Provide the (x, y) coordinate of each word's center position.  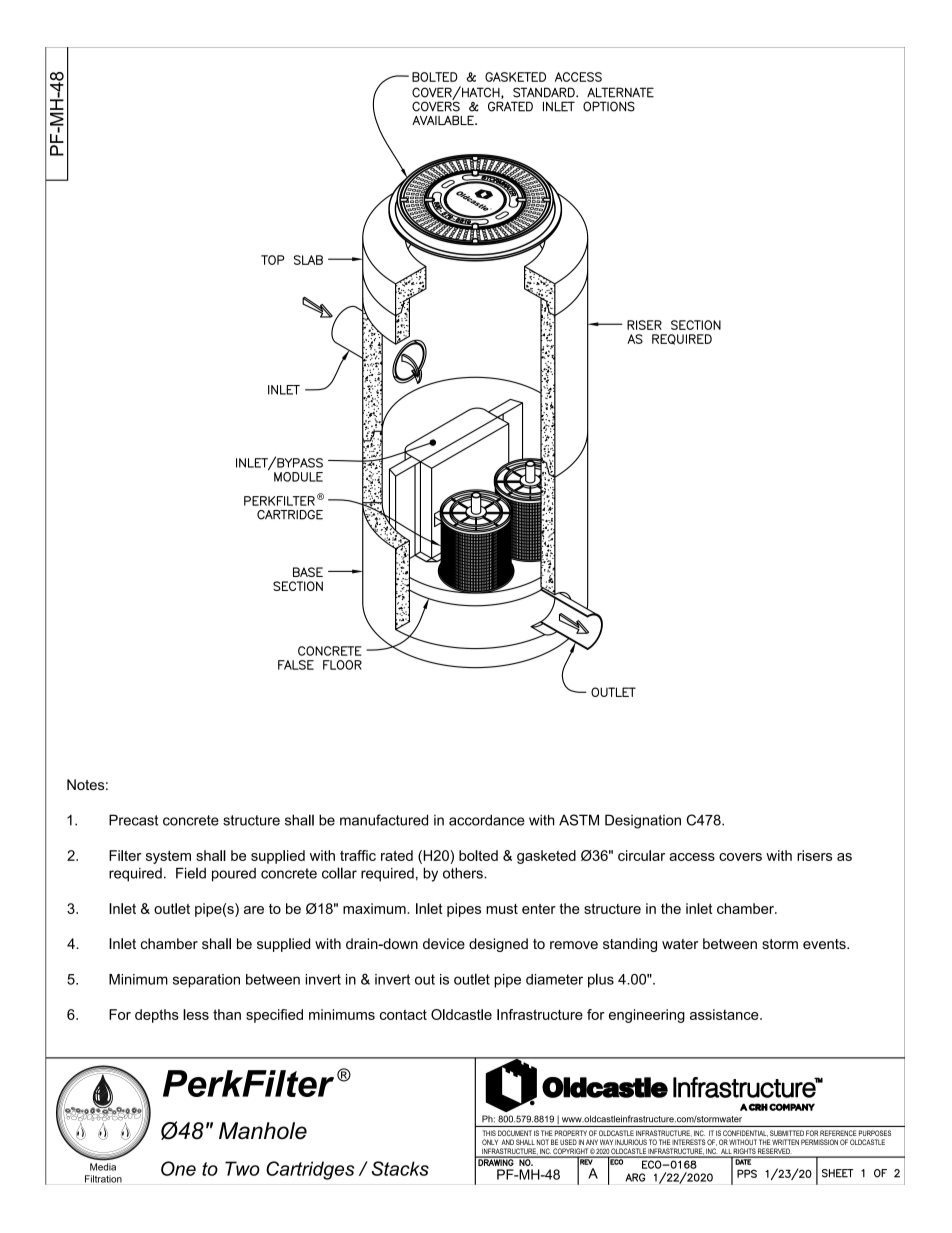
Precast (133, 820)
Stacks (400, 1168)
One (178, 1168)
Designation (643, 821)
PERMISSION (819, 1142)
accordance (487, 820)
